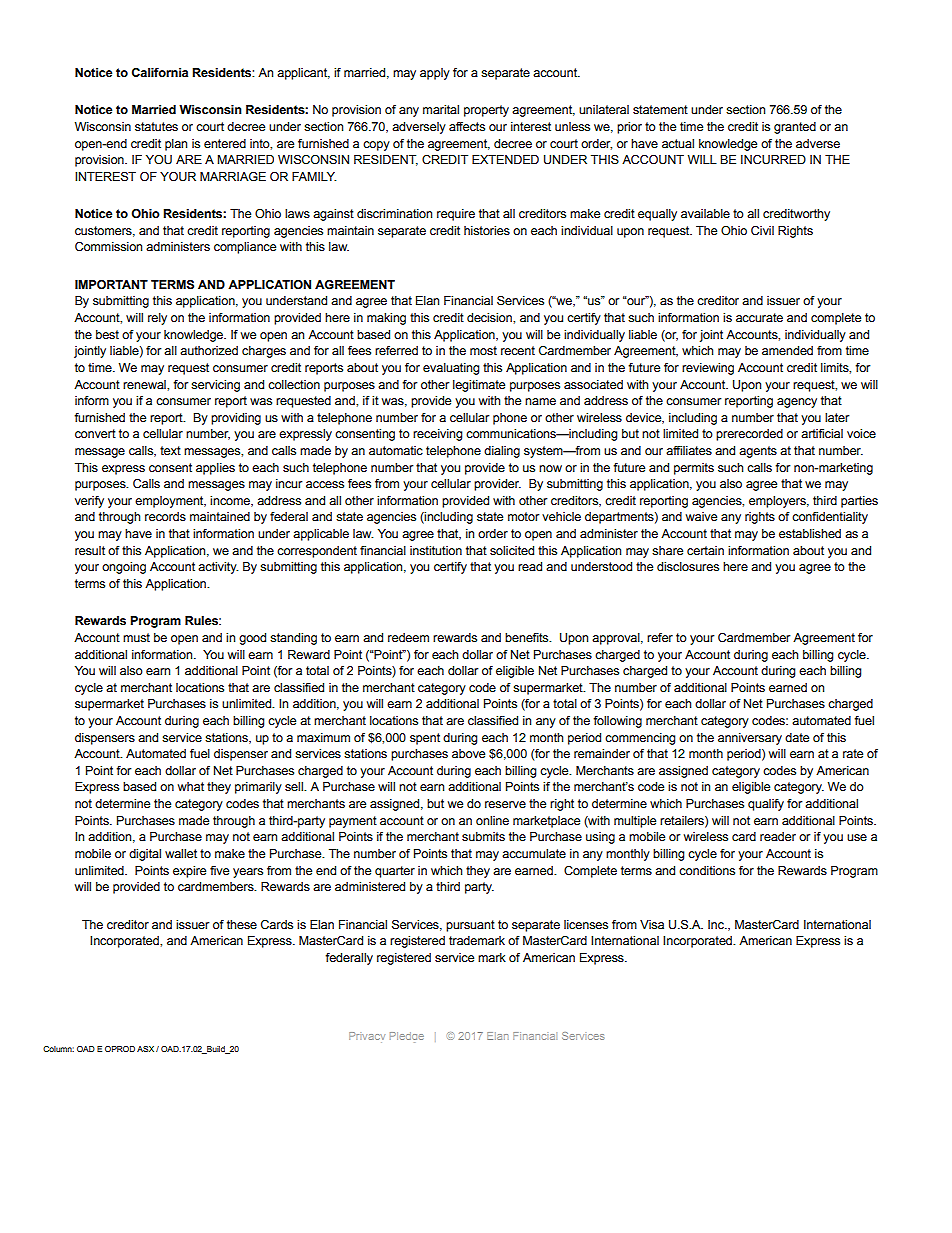  I want to click on activity, so click(218, 568).
